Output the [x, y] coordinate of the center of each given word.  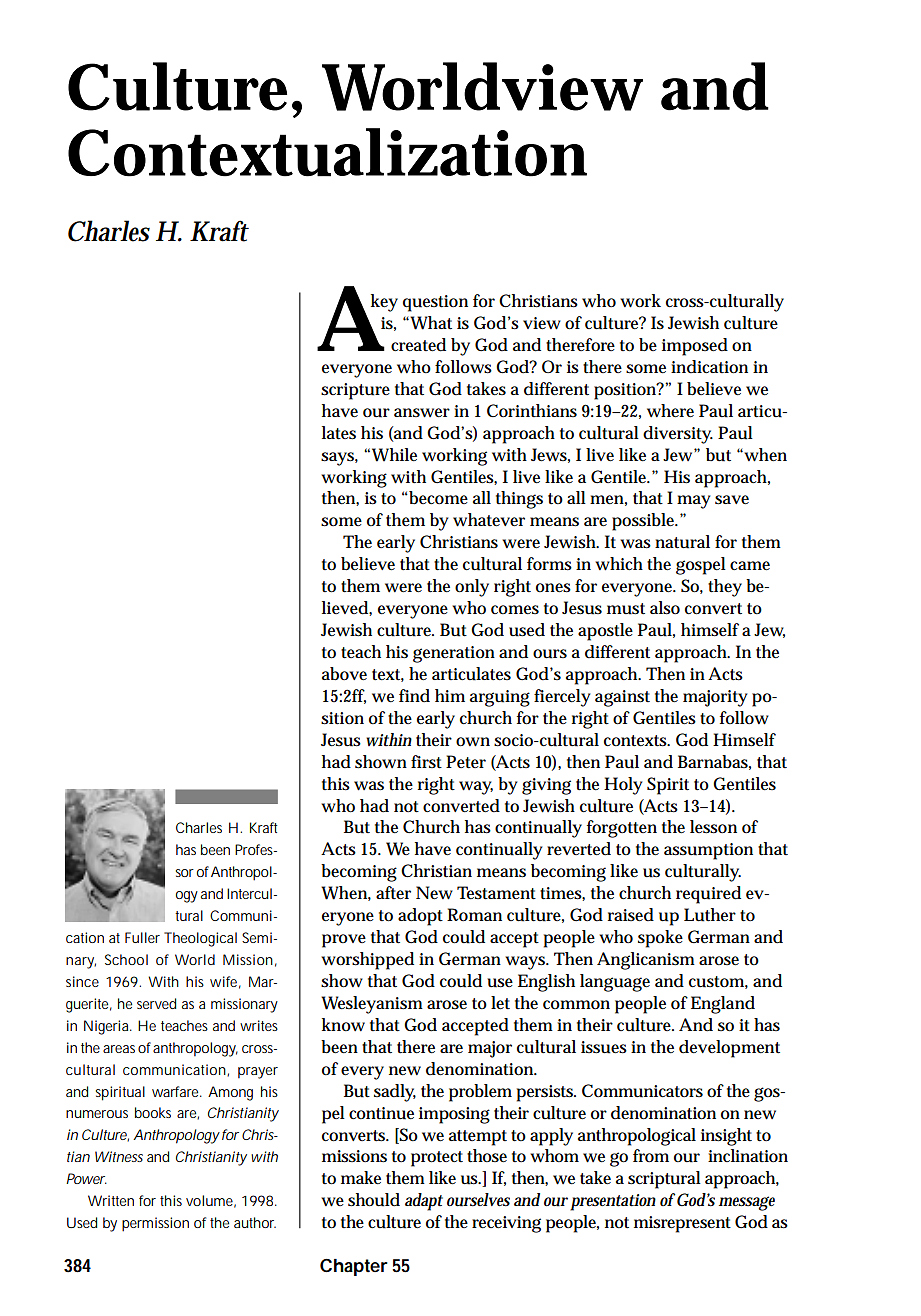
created [418, 345]
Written [111, 1200]
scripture [355, 391]
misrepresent [682, 1224]
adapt [424, 1202]
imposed [695, 347]
